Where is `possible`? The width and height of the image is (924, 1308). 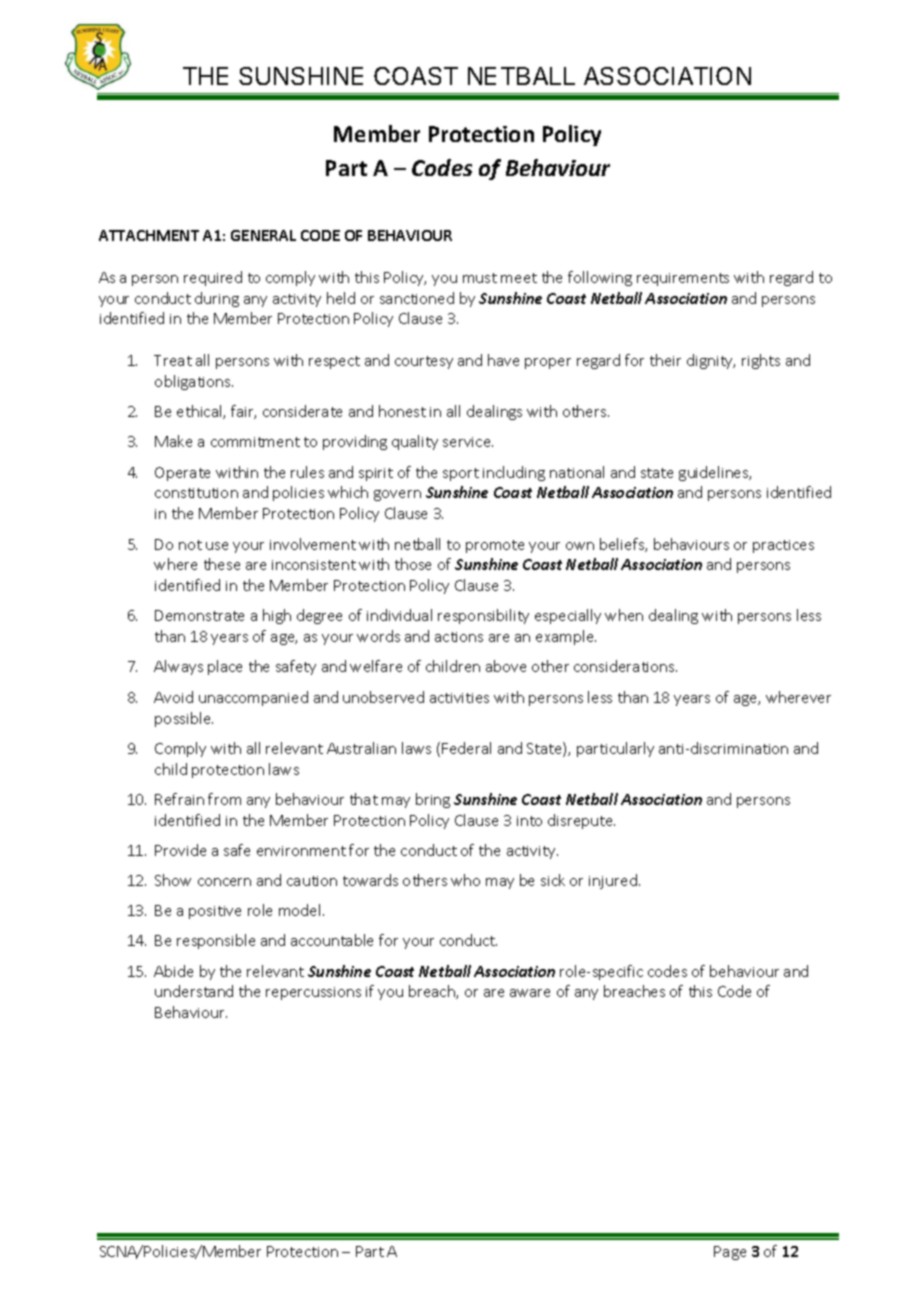
possible is located at coordinates (184, 719).
